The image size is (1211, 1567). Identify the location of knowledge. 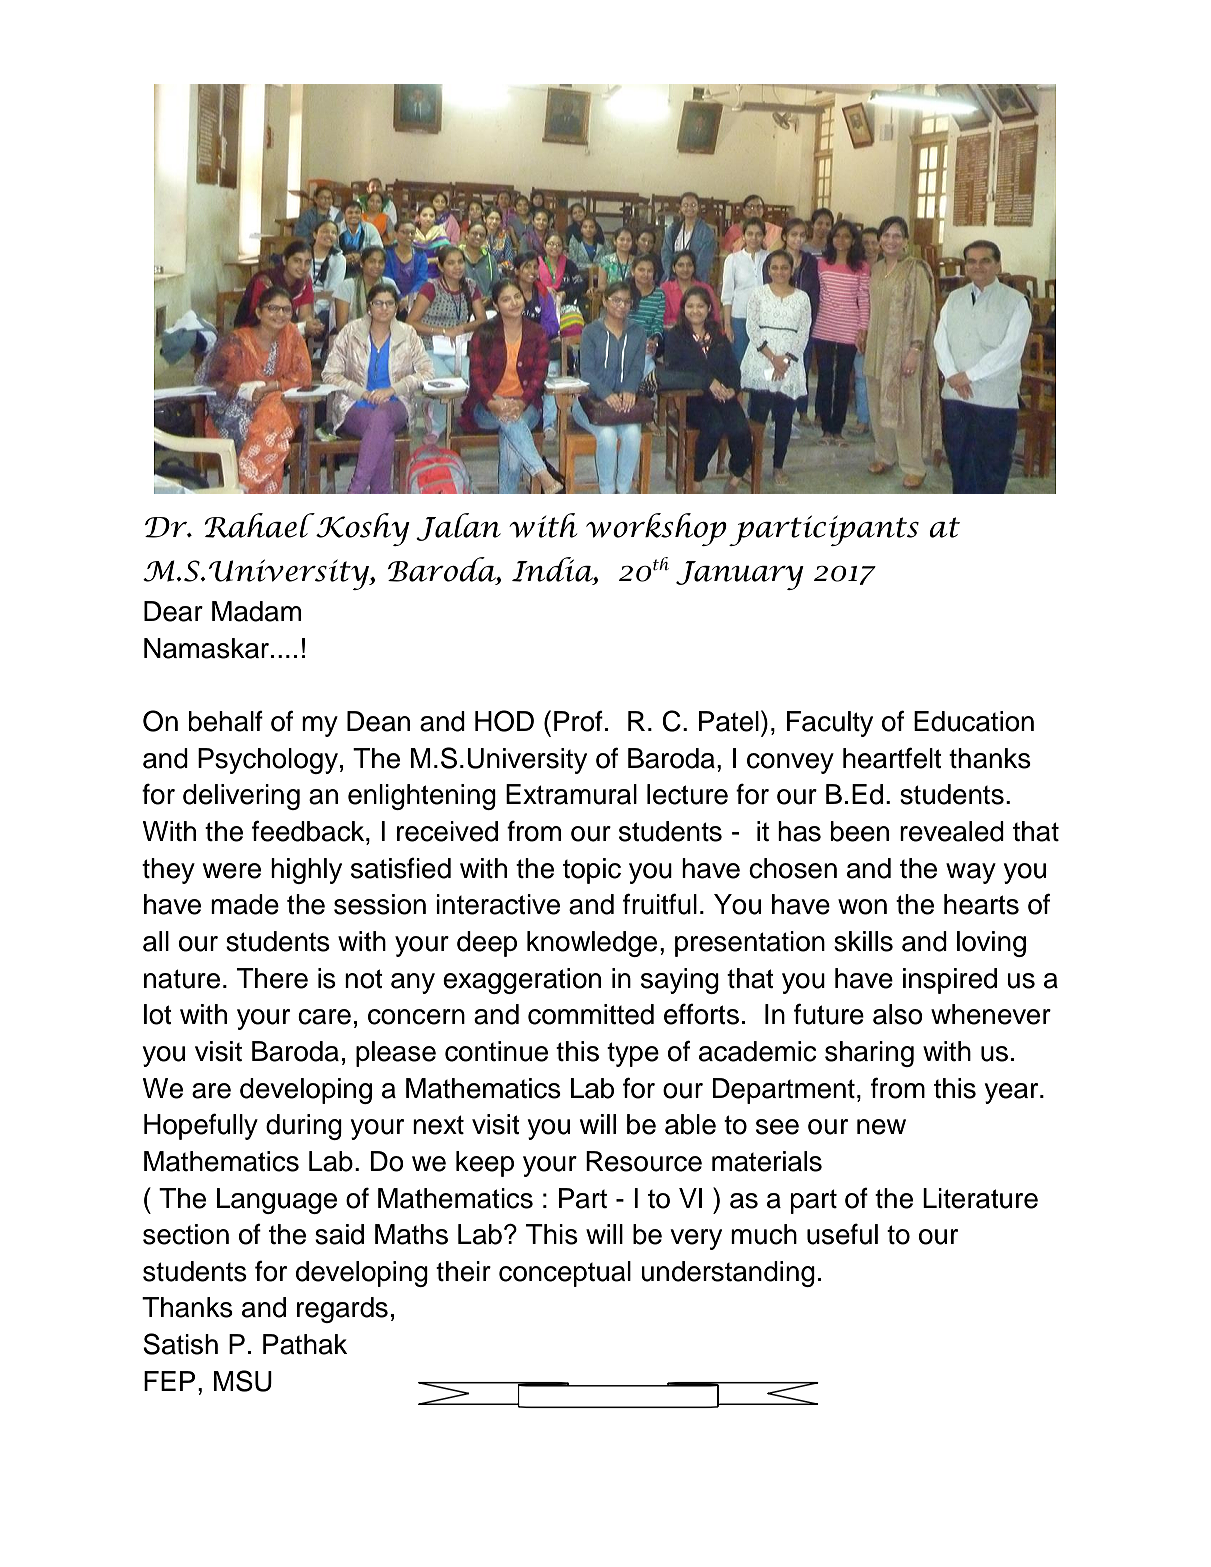
(592, 944).
